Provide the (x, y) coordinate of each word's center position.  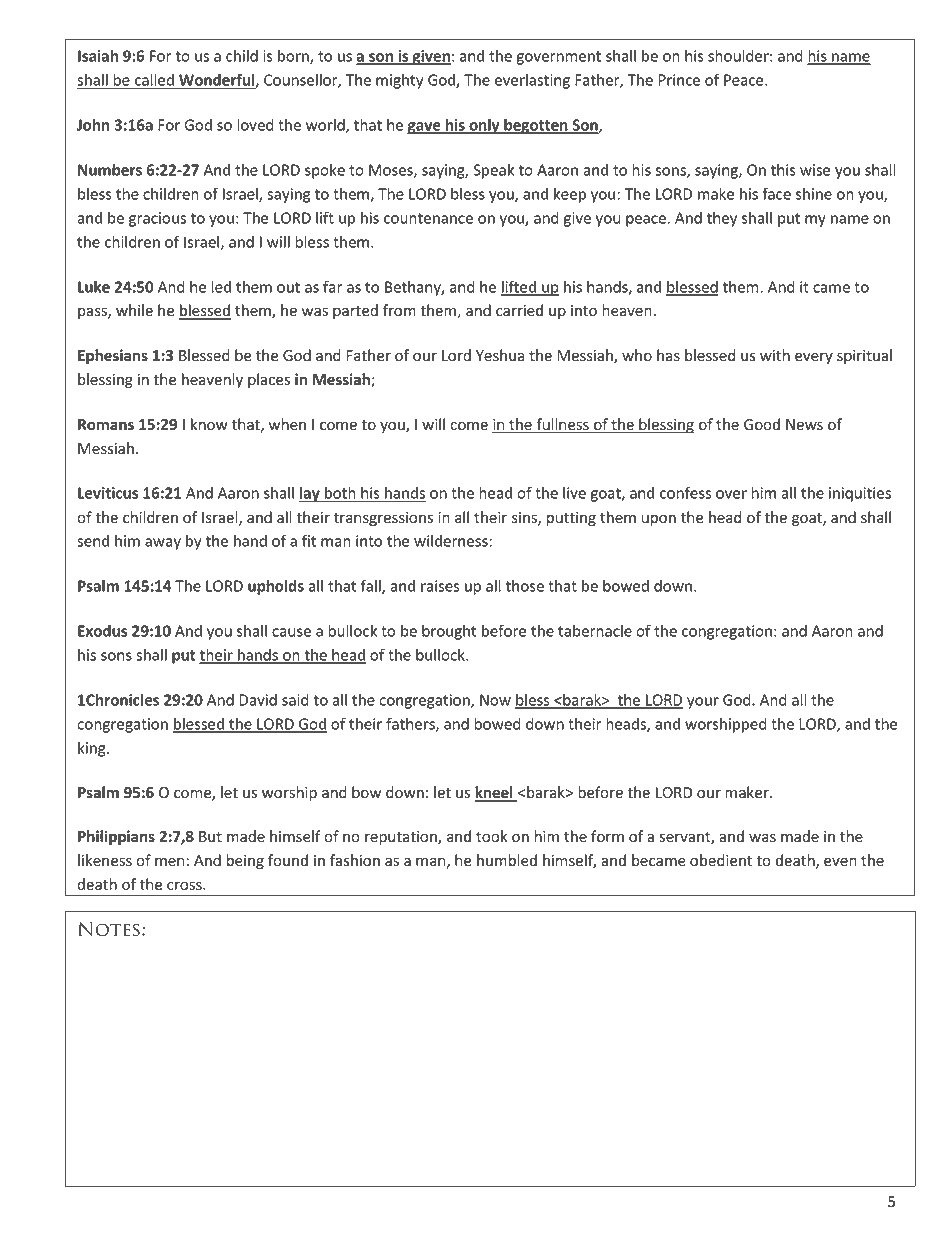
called (154, 81)
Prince (679, 80)
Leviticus (108, 493)
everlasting (532, 81)
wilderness (451, 541)
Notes (109, 929)
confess (685, 492)
